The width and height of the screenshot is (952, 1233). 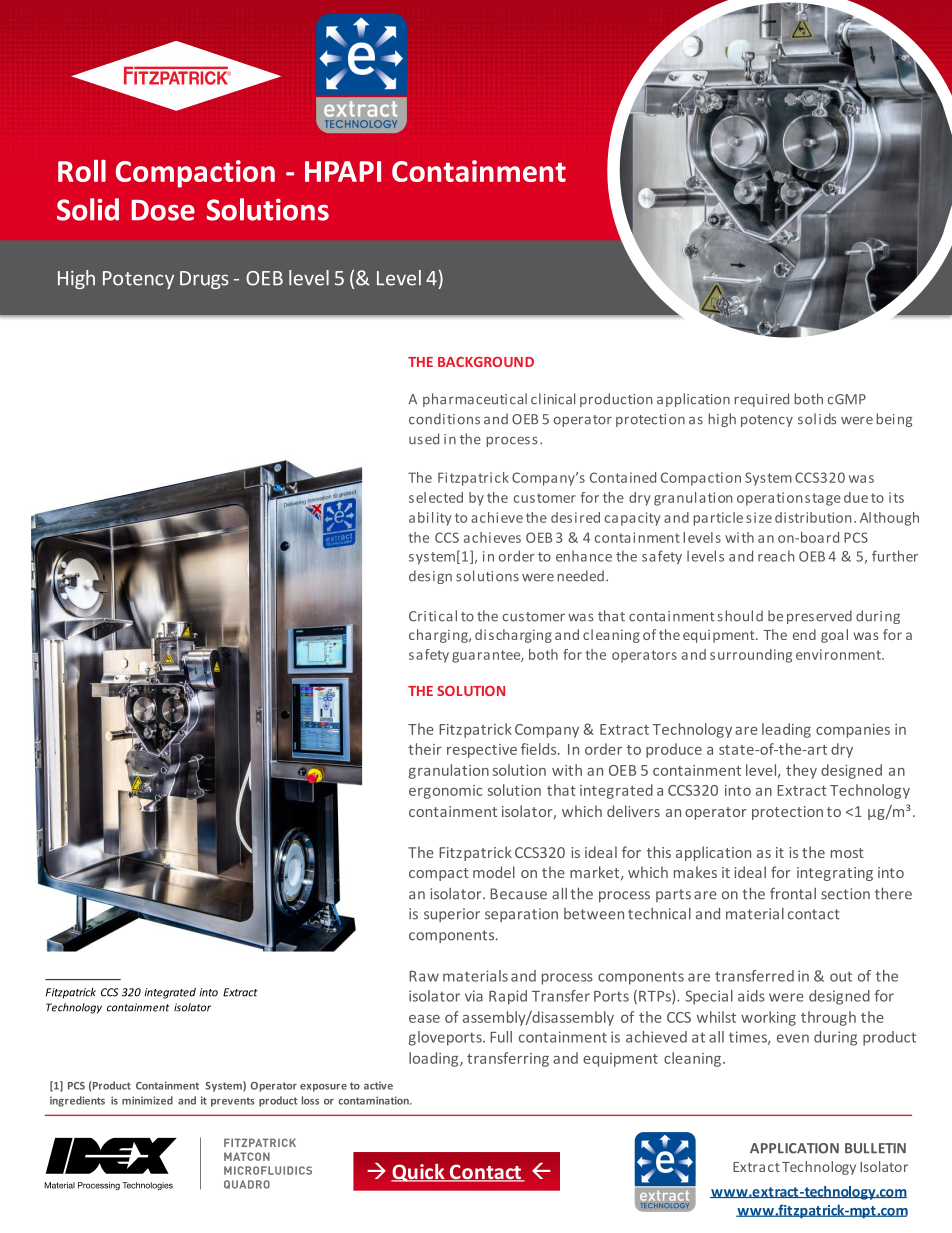 I want to click on most, so click(x=847, y=853).
